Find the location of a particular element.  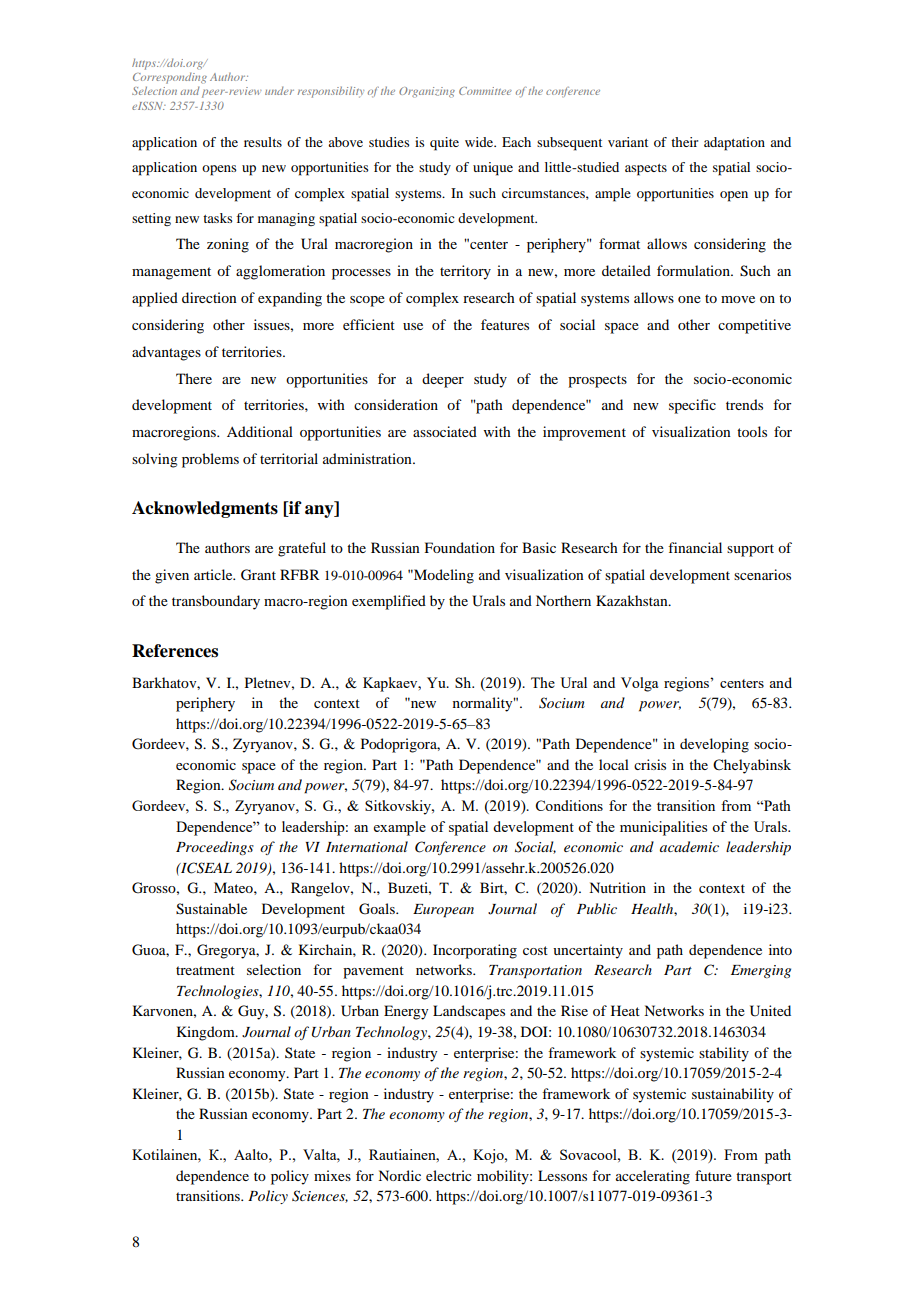

specific is located at coordinates (692, 406).
